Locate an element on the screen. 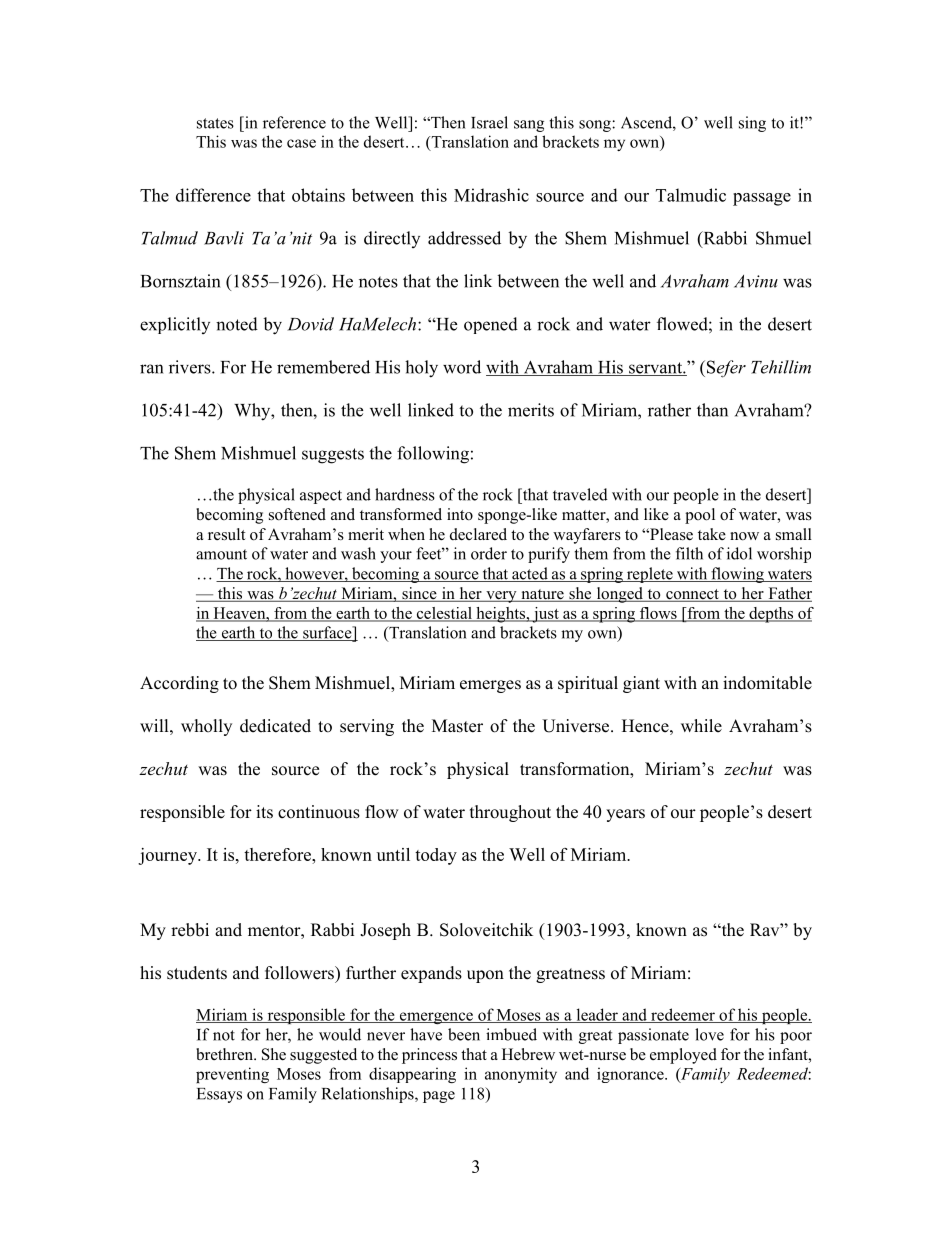  very is located at coordinates (501, 597).
